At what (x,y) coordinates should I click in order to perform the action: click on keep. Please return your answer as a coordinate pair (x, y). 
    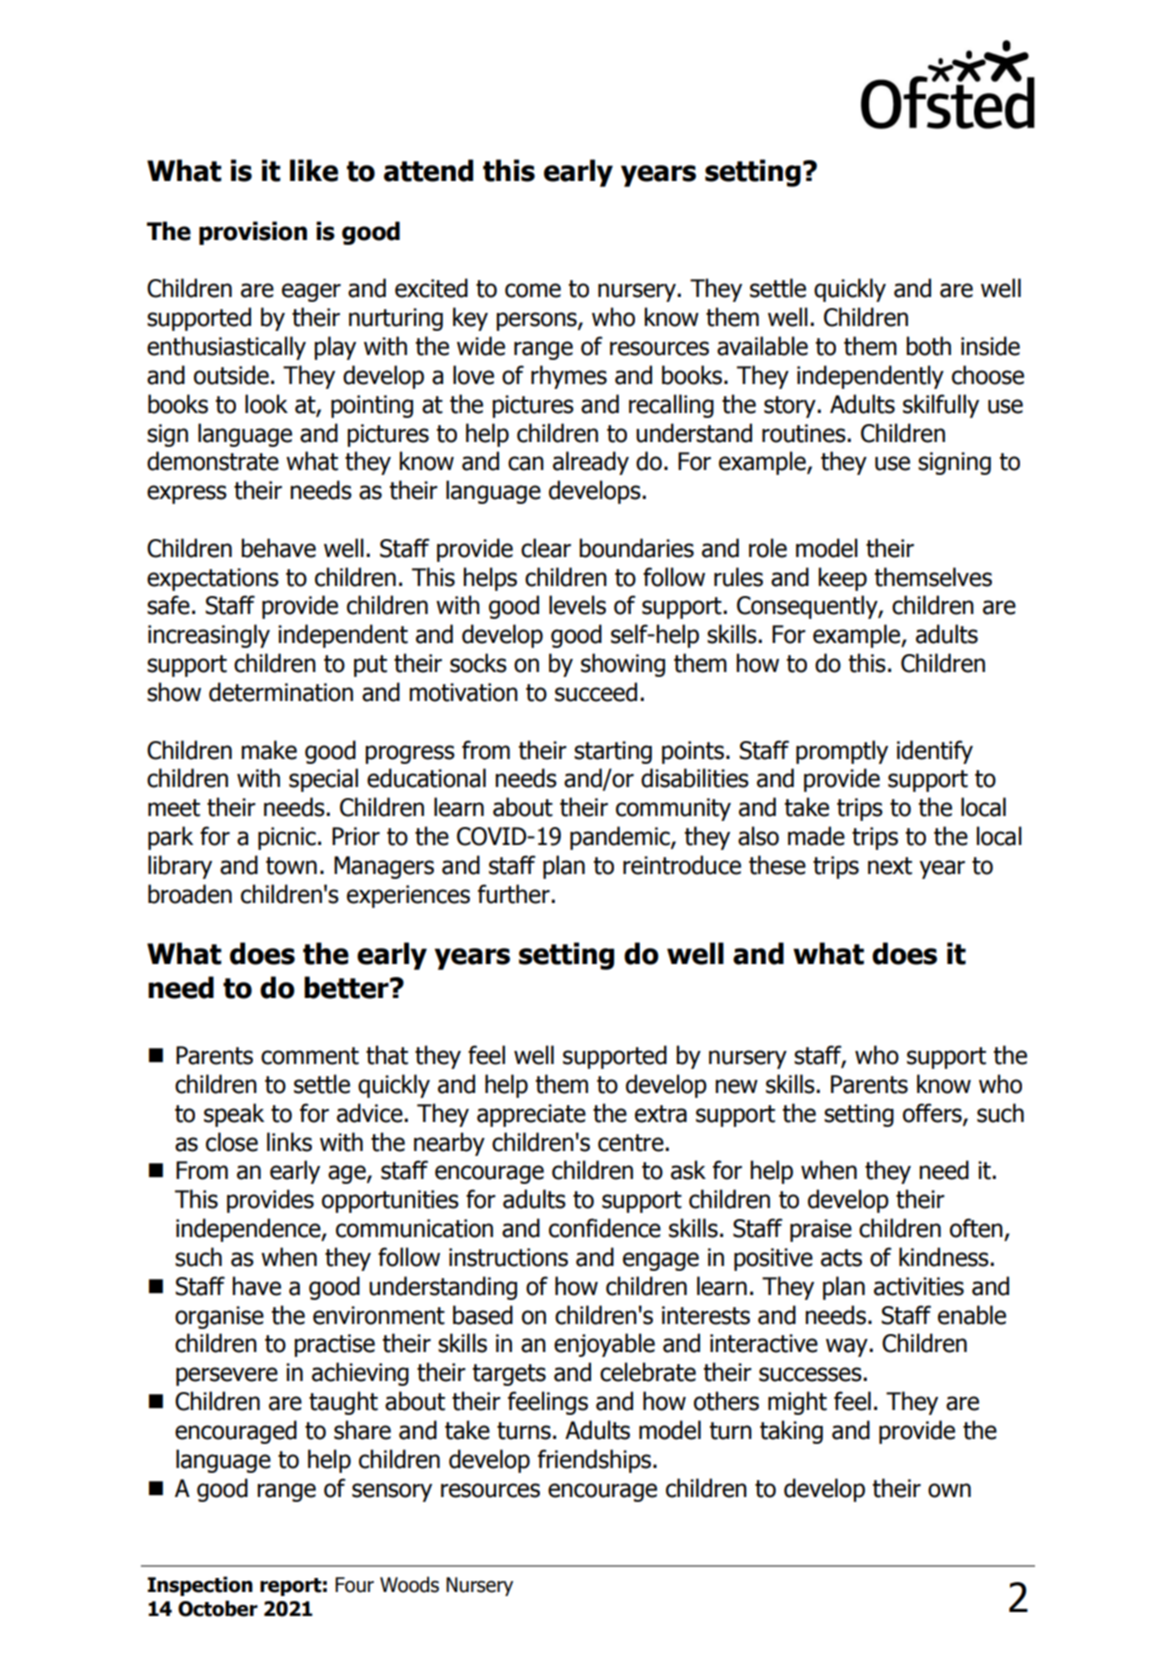
    Looking at the image, I should click on (842, 579).
